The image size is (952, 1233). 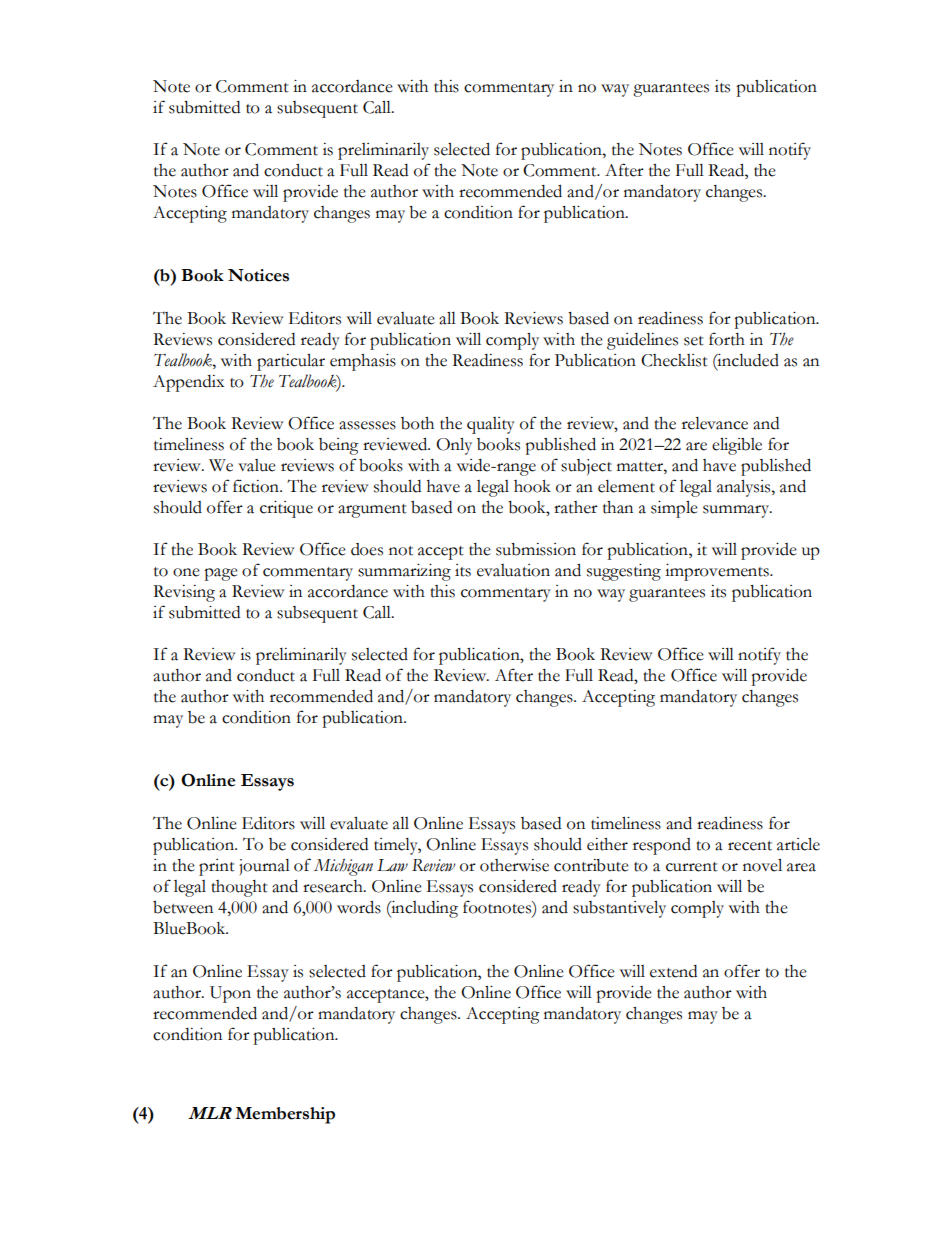 I want to click on substantively, so click(x=619, y=909).
